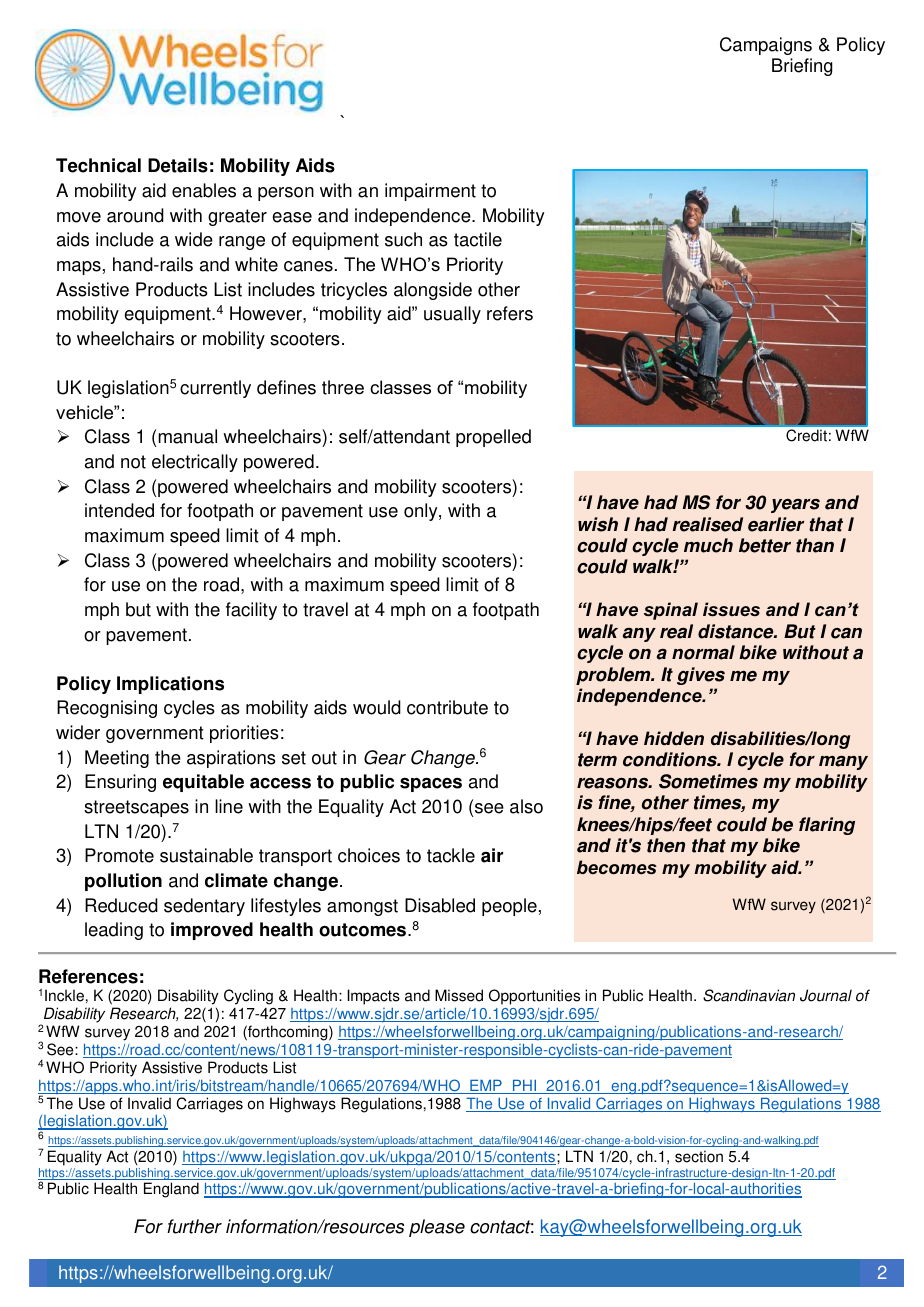 The height and width of the screenshot is (1307, 924). I want to click on contribute, so click(447, 707).
